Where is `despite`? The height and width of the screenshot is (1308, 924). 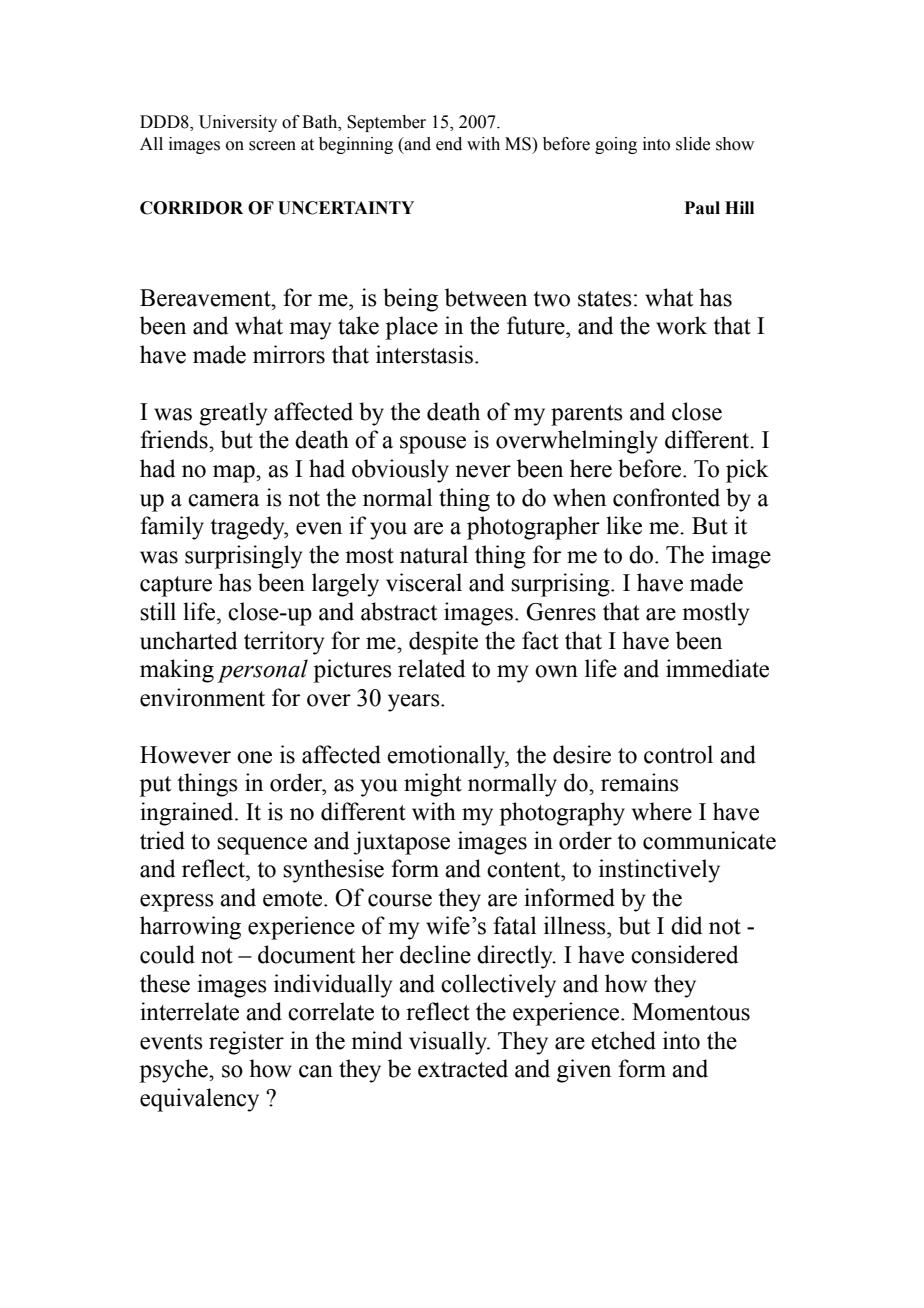
despite is located at coordinates (443, 643).
